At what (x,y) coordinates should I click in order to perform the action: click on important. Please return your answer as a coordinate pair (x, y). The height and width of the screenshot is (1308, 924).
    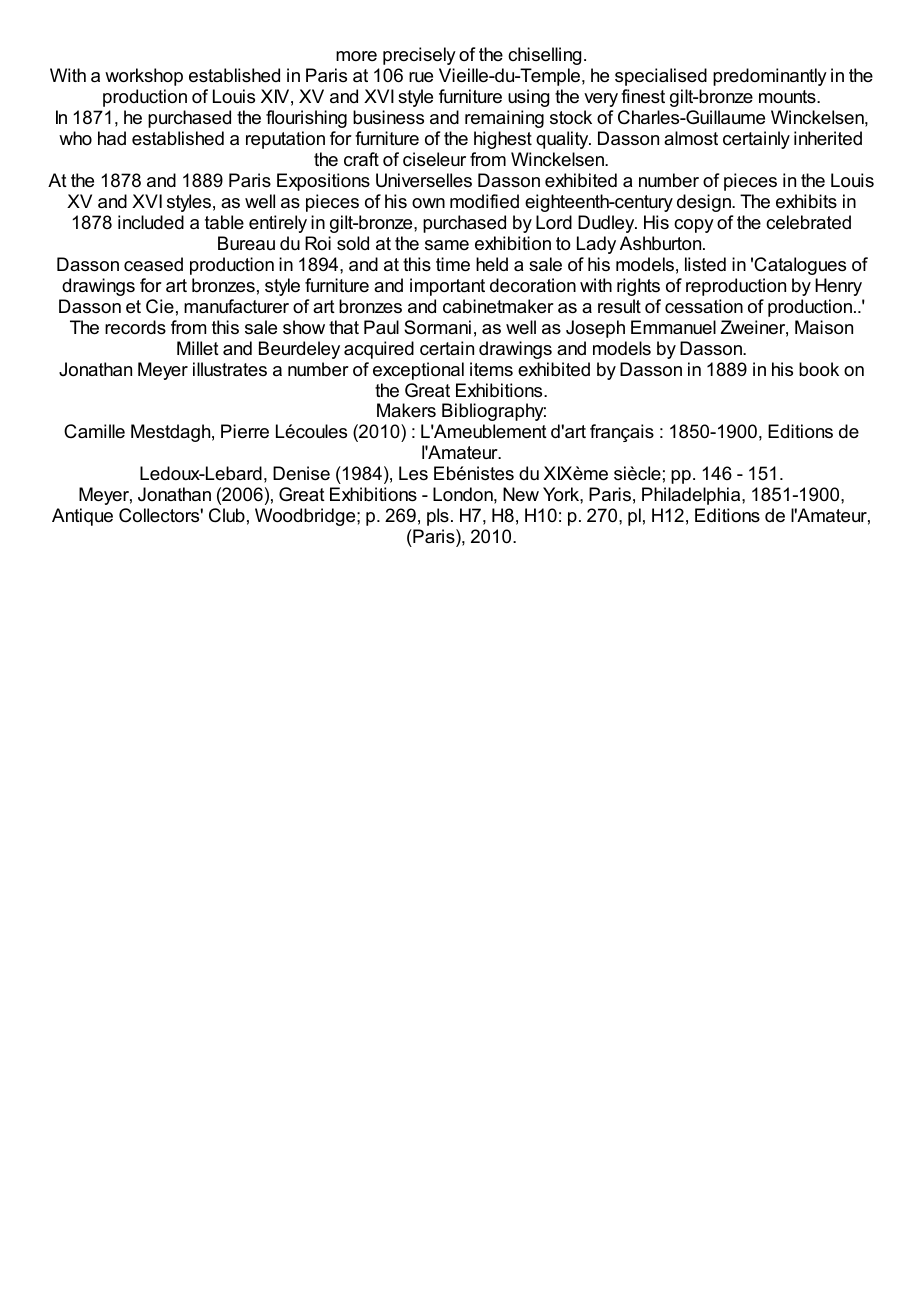
    Looking at the image, I should click on (447, 287).
